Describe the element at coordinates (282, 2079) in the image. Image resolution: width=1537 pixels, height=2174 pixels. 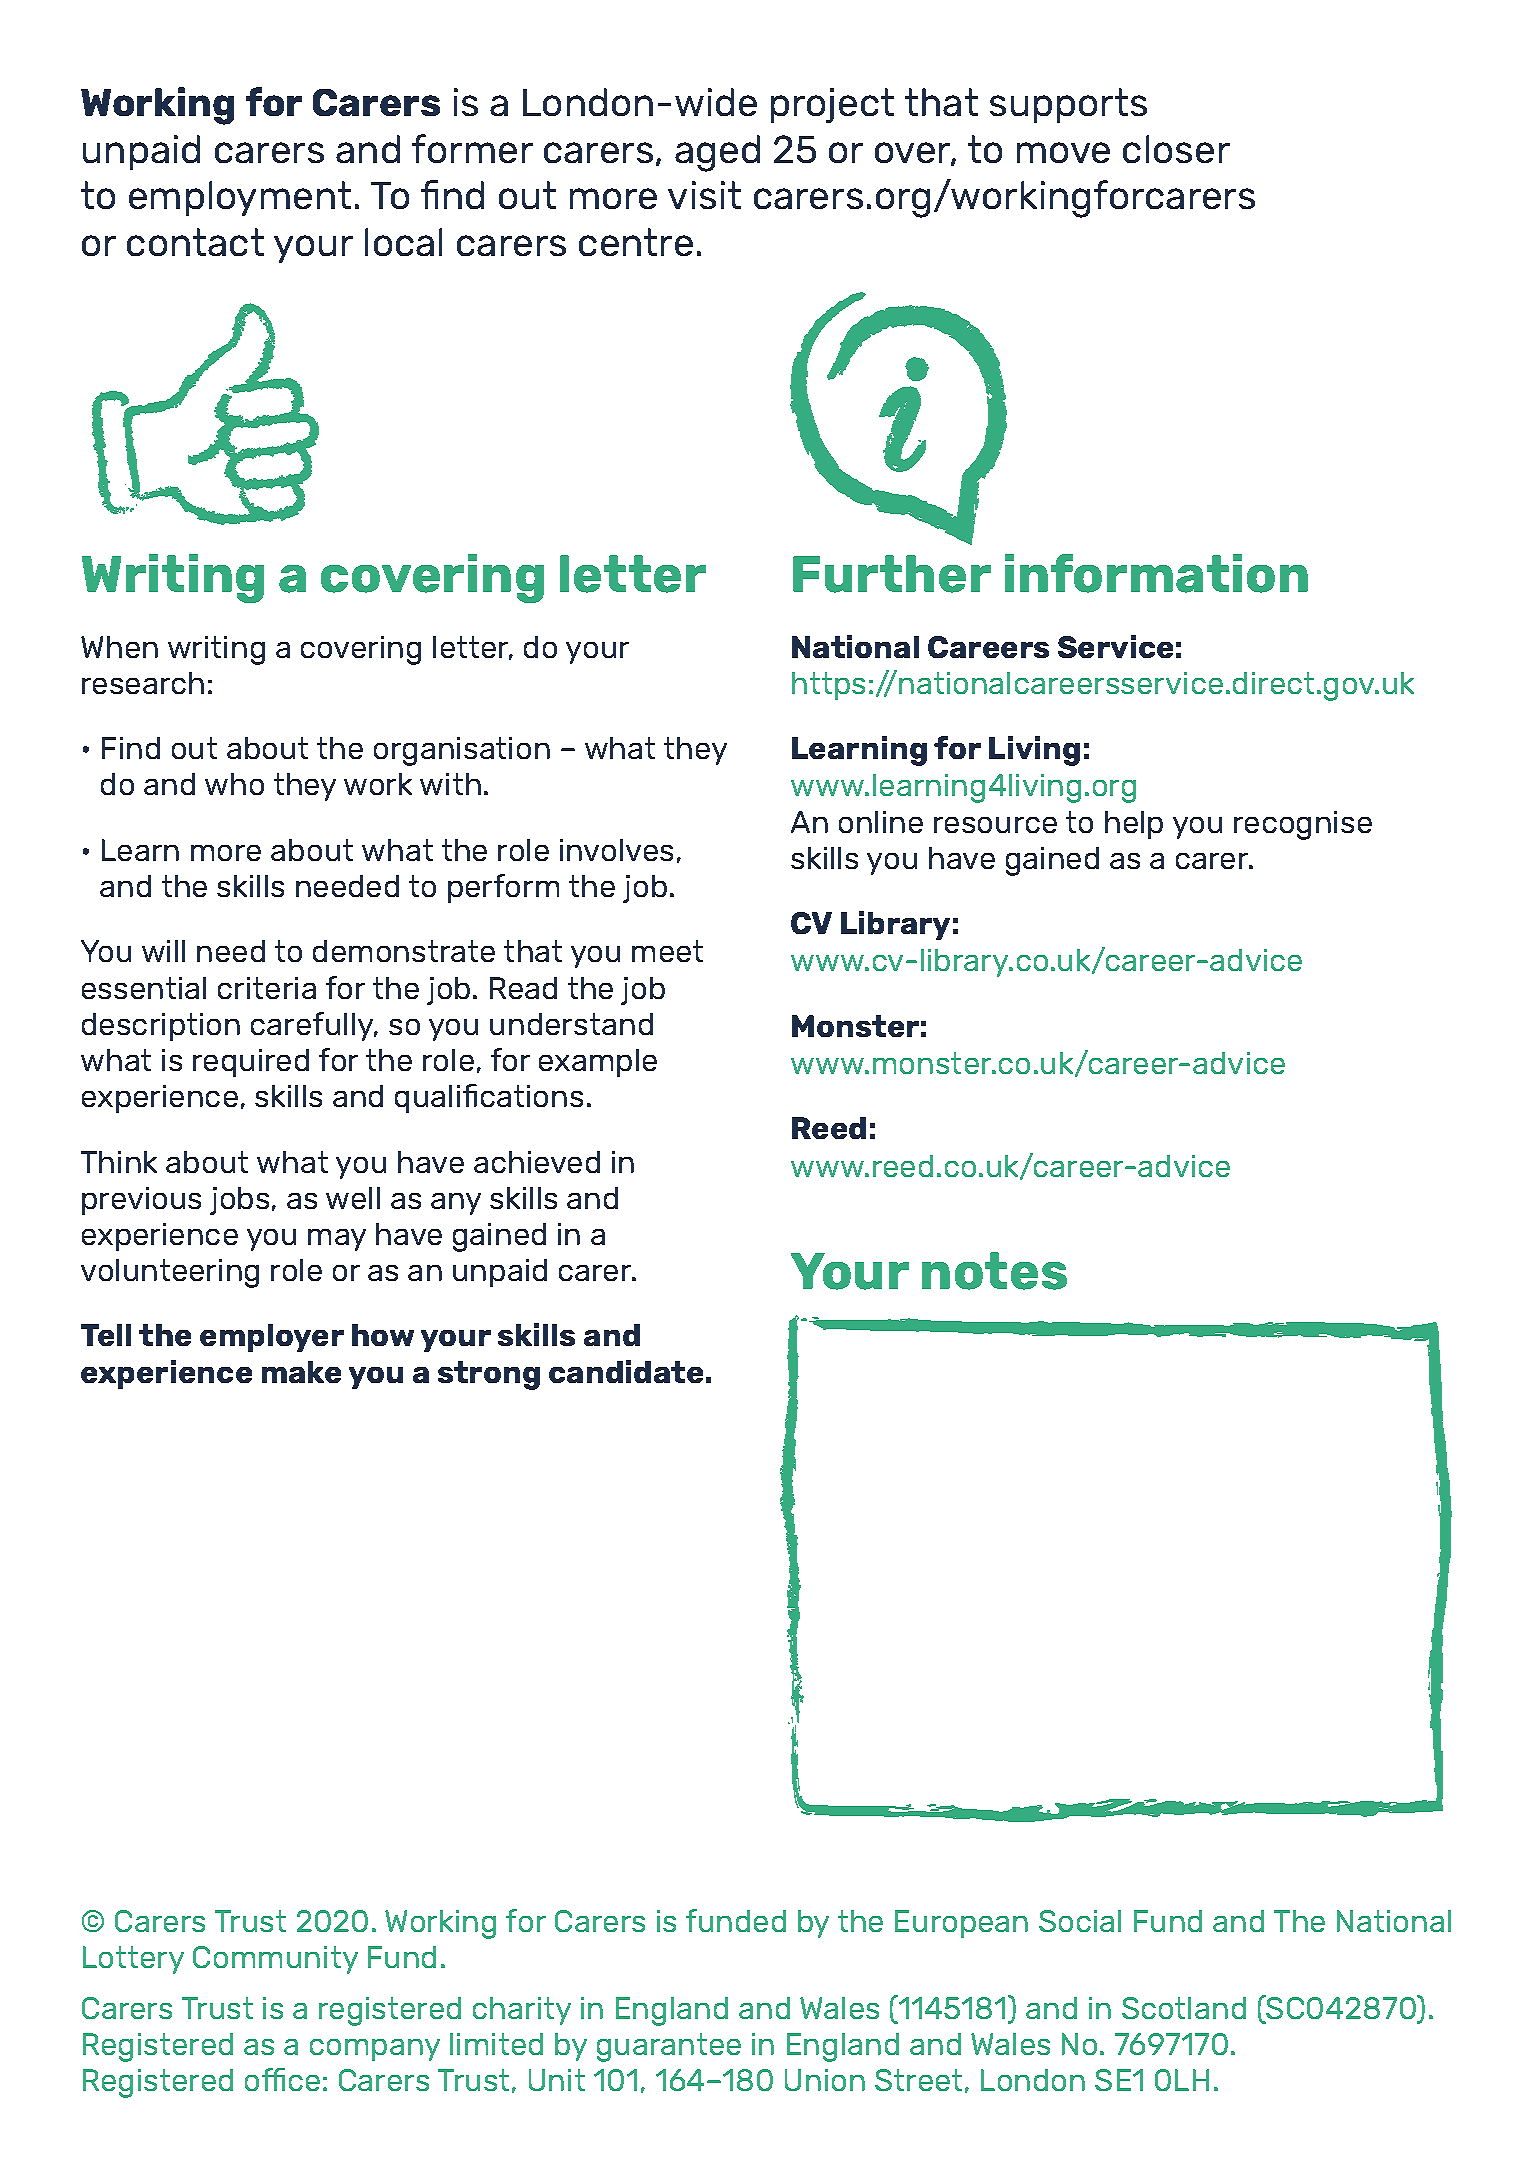
I see `office` at that location.
